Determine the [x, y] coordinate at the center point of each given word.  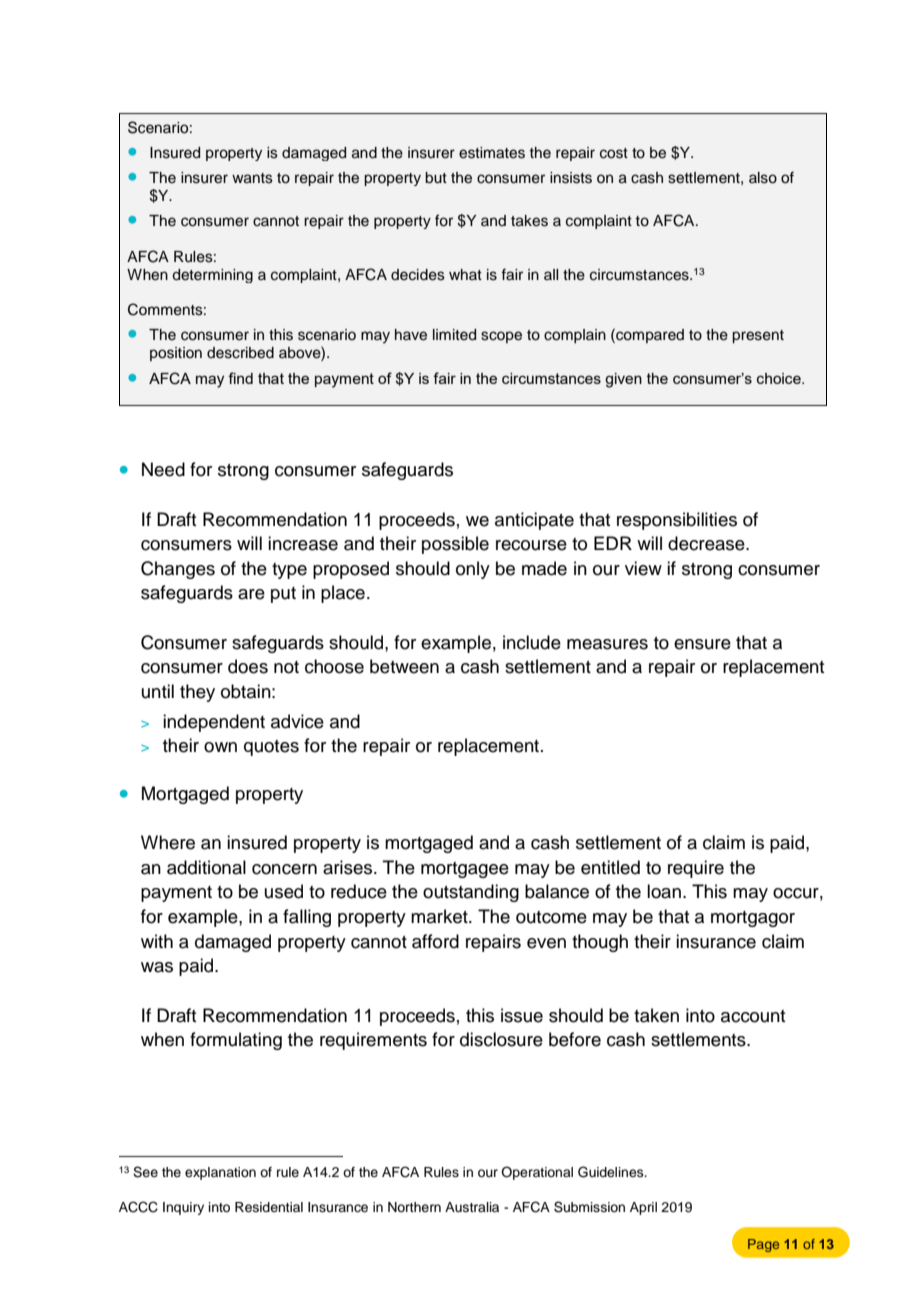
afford [435, 941]
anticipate [534, 521]
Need [163, 469]
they [197, 693]
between [404, 666]
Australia [472, 1207]
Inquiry [183, 1208]
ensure [702, 644]
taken [656, 1015]
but [436, 178]
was [157, 967]
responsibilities [677, 521]
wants [252, 178]
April [643, 1208]
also [763, 178]
